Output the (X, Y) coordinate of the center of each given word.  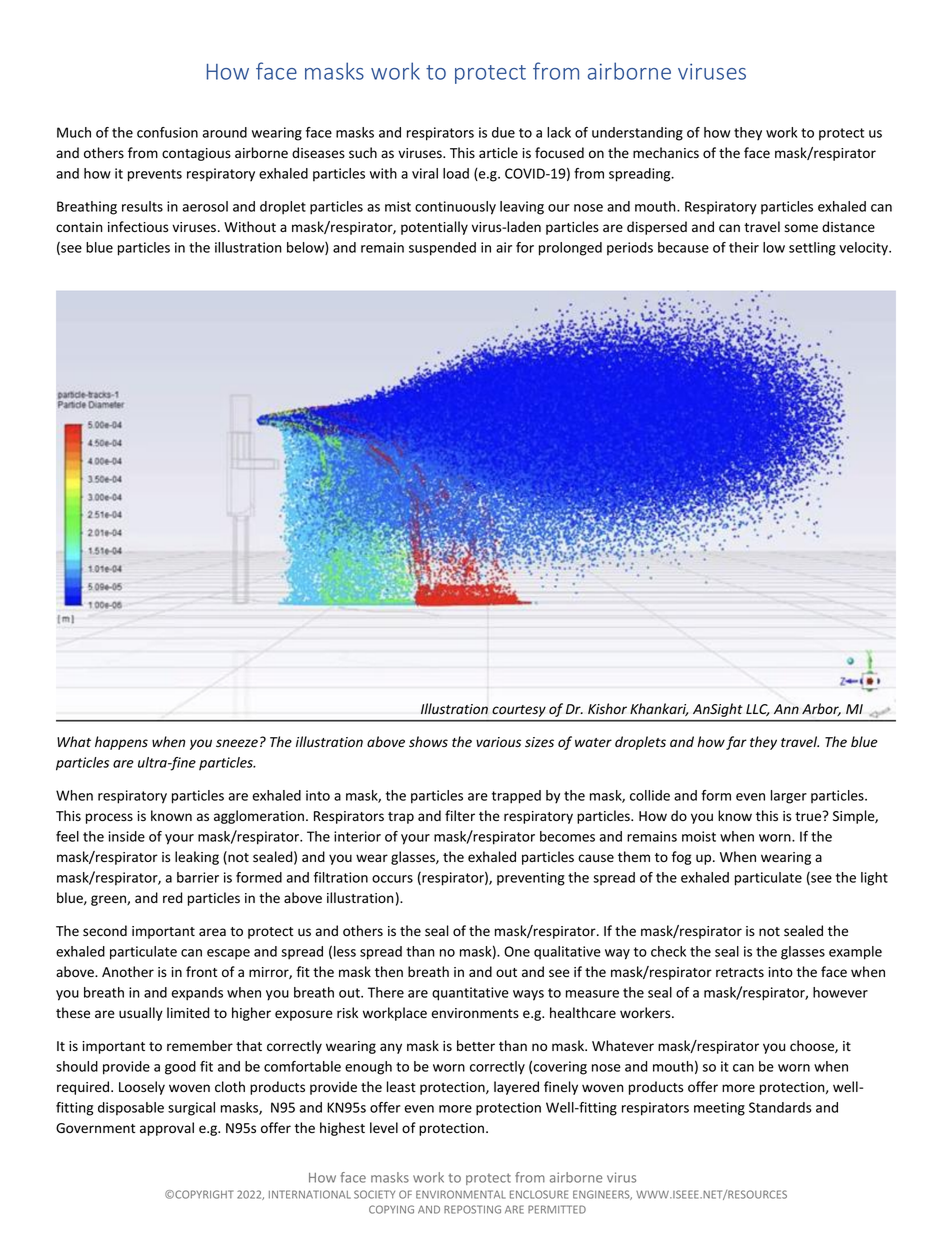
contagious (196, 154)
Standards (780, 1107)
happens (121, 743)
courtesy (519, 711)
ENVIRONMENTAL (461, 1194)
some (801, 228)
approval (167, 1129)
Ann (786, 709)
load (456, 173)
